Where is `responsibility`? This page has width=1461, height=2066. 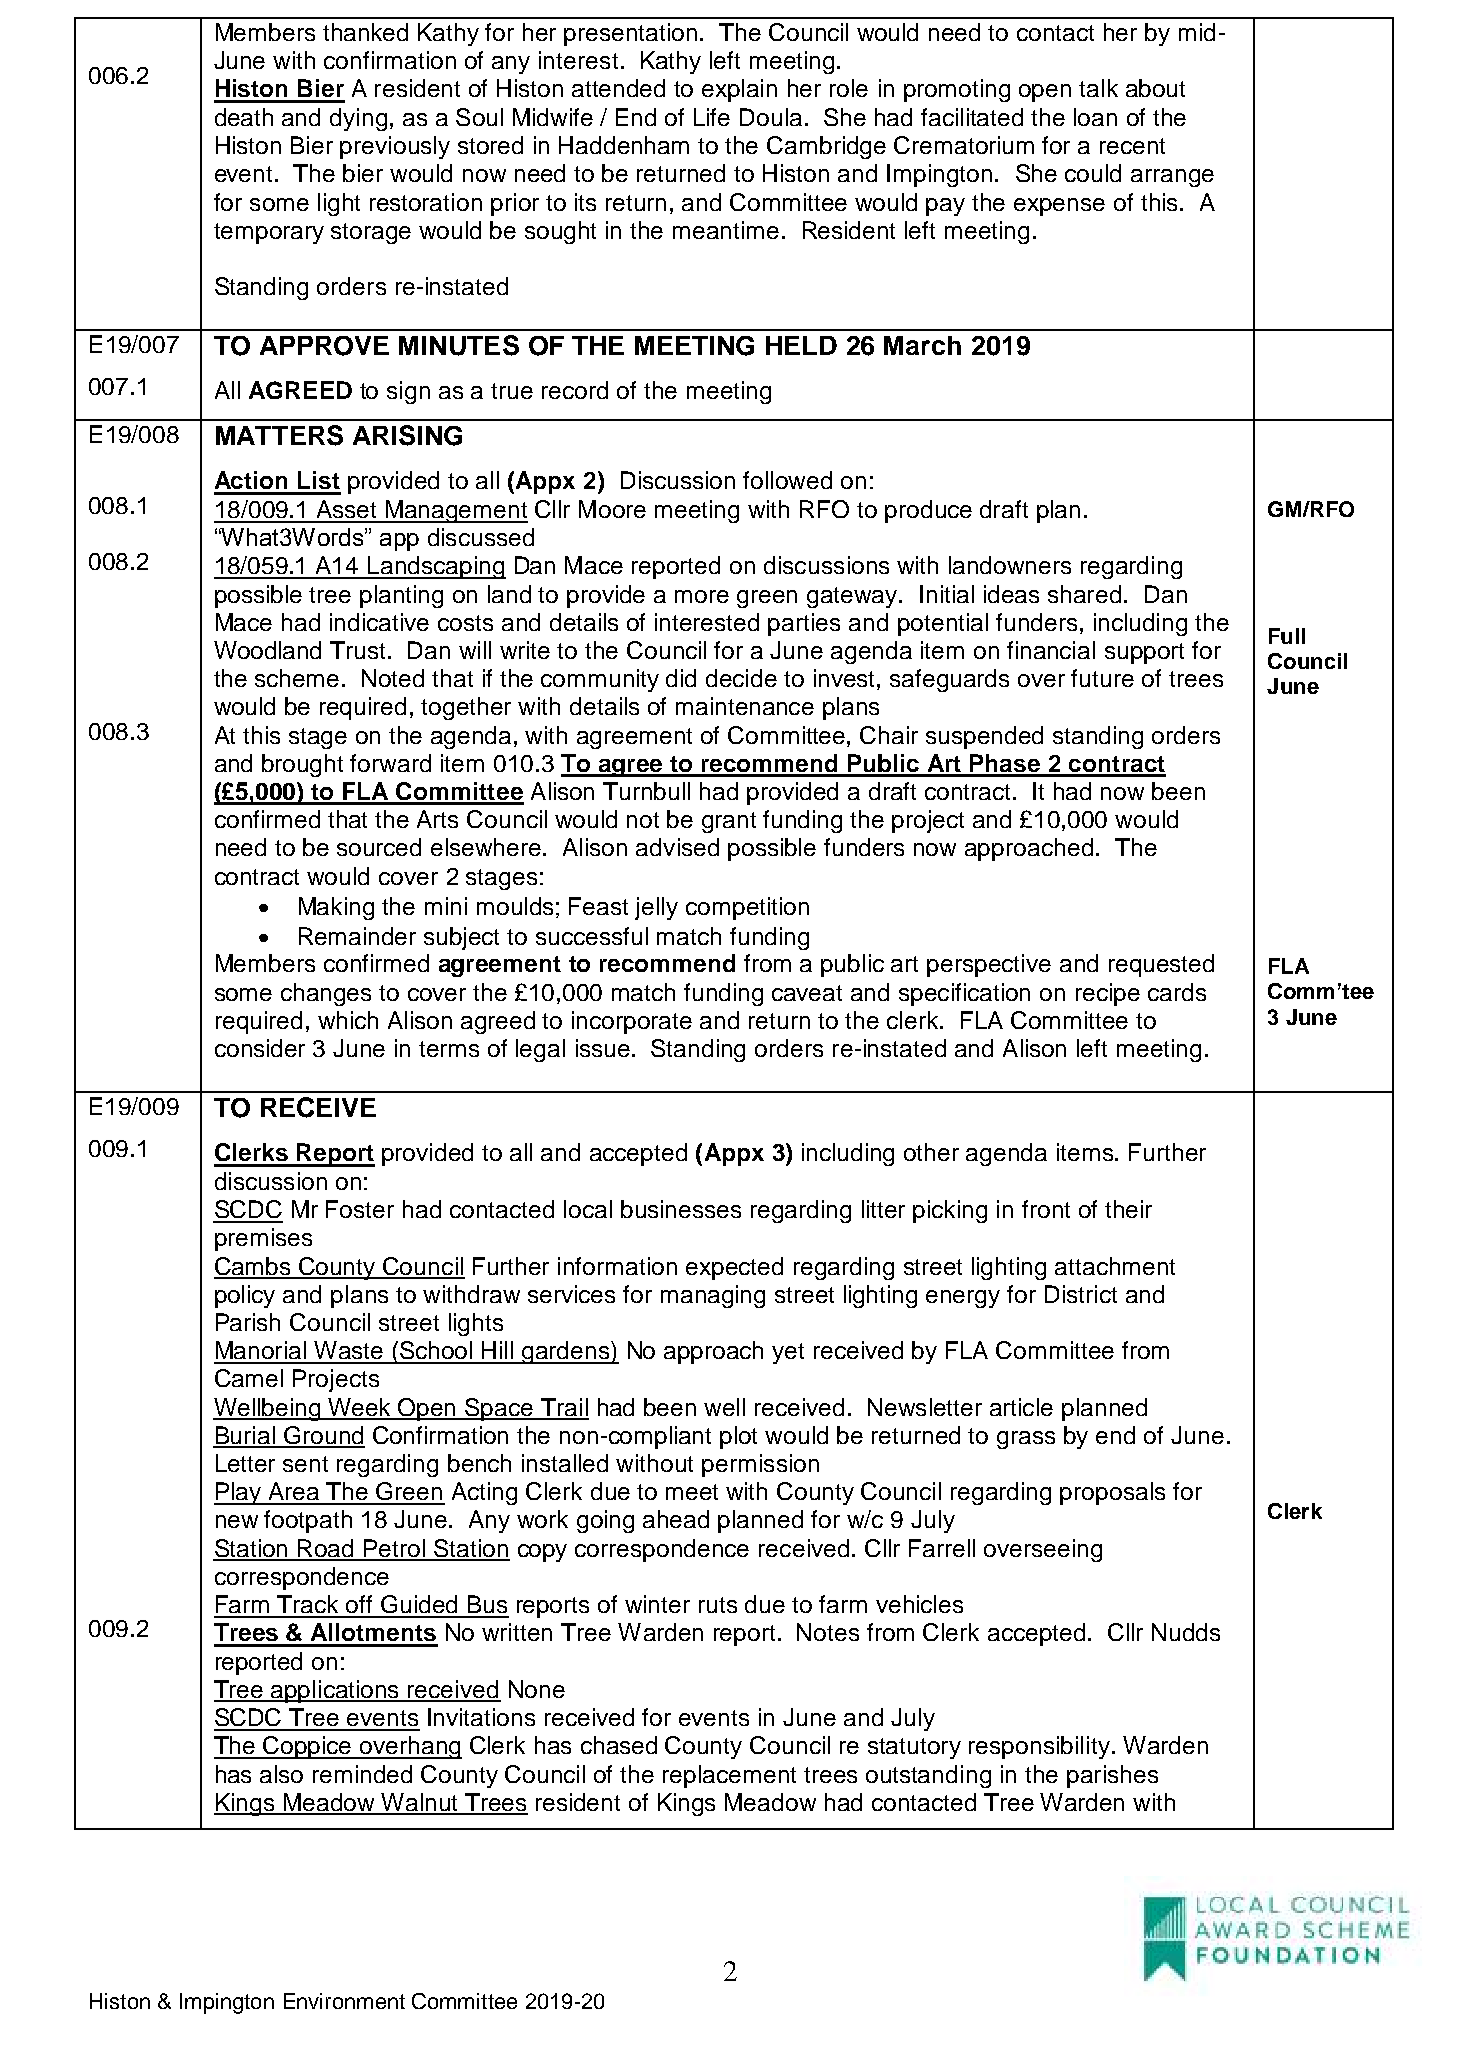 responsibility is located at coordinates (1039, 1747).
